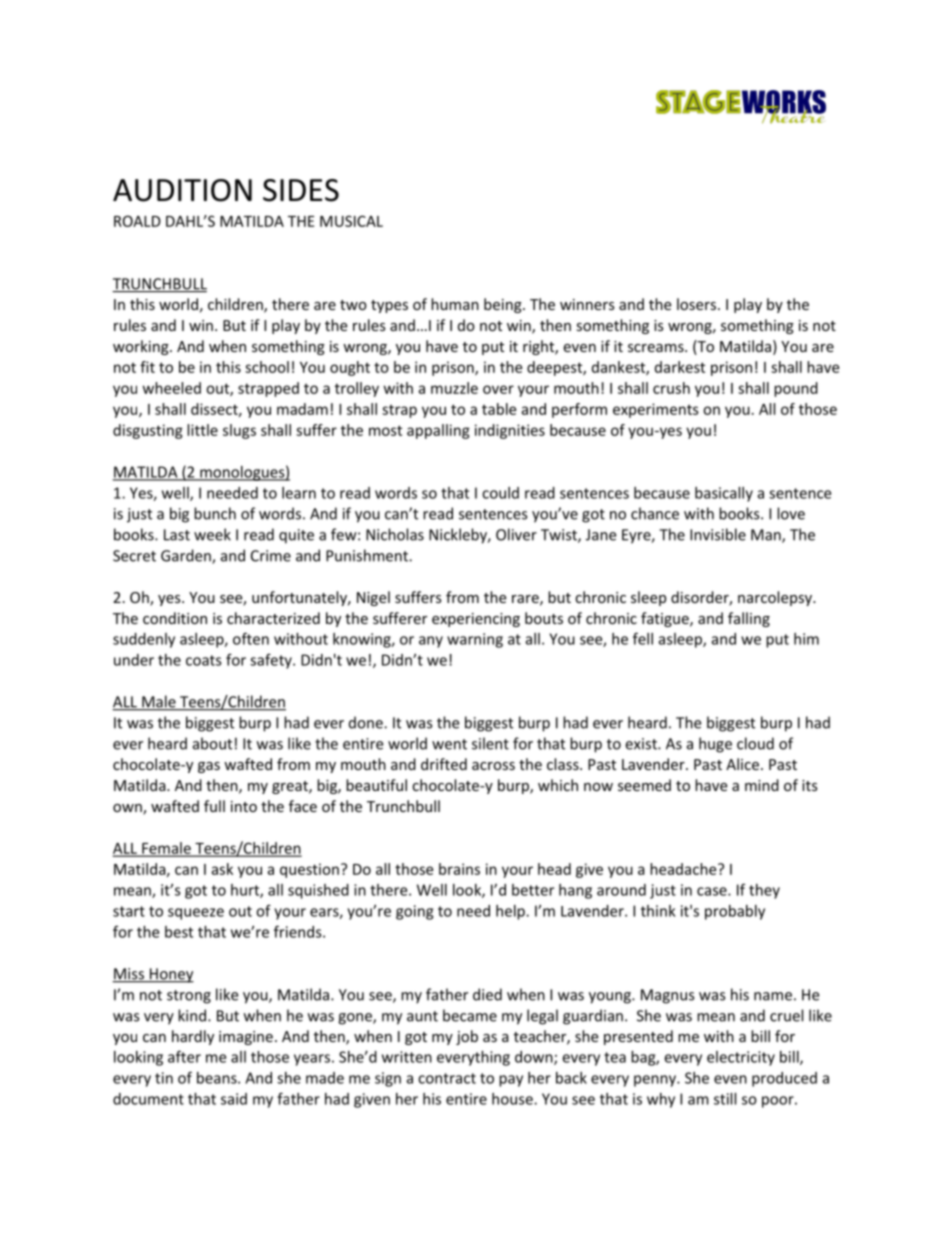  I want to click on AUDITION, so click(182, 190).
